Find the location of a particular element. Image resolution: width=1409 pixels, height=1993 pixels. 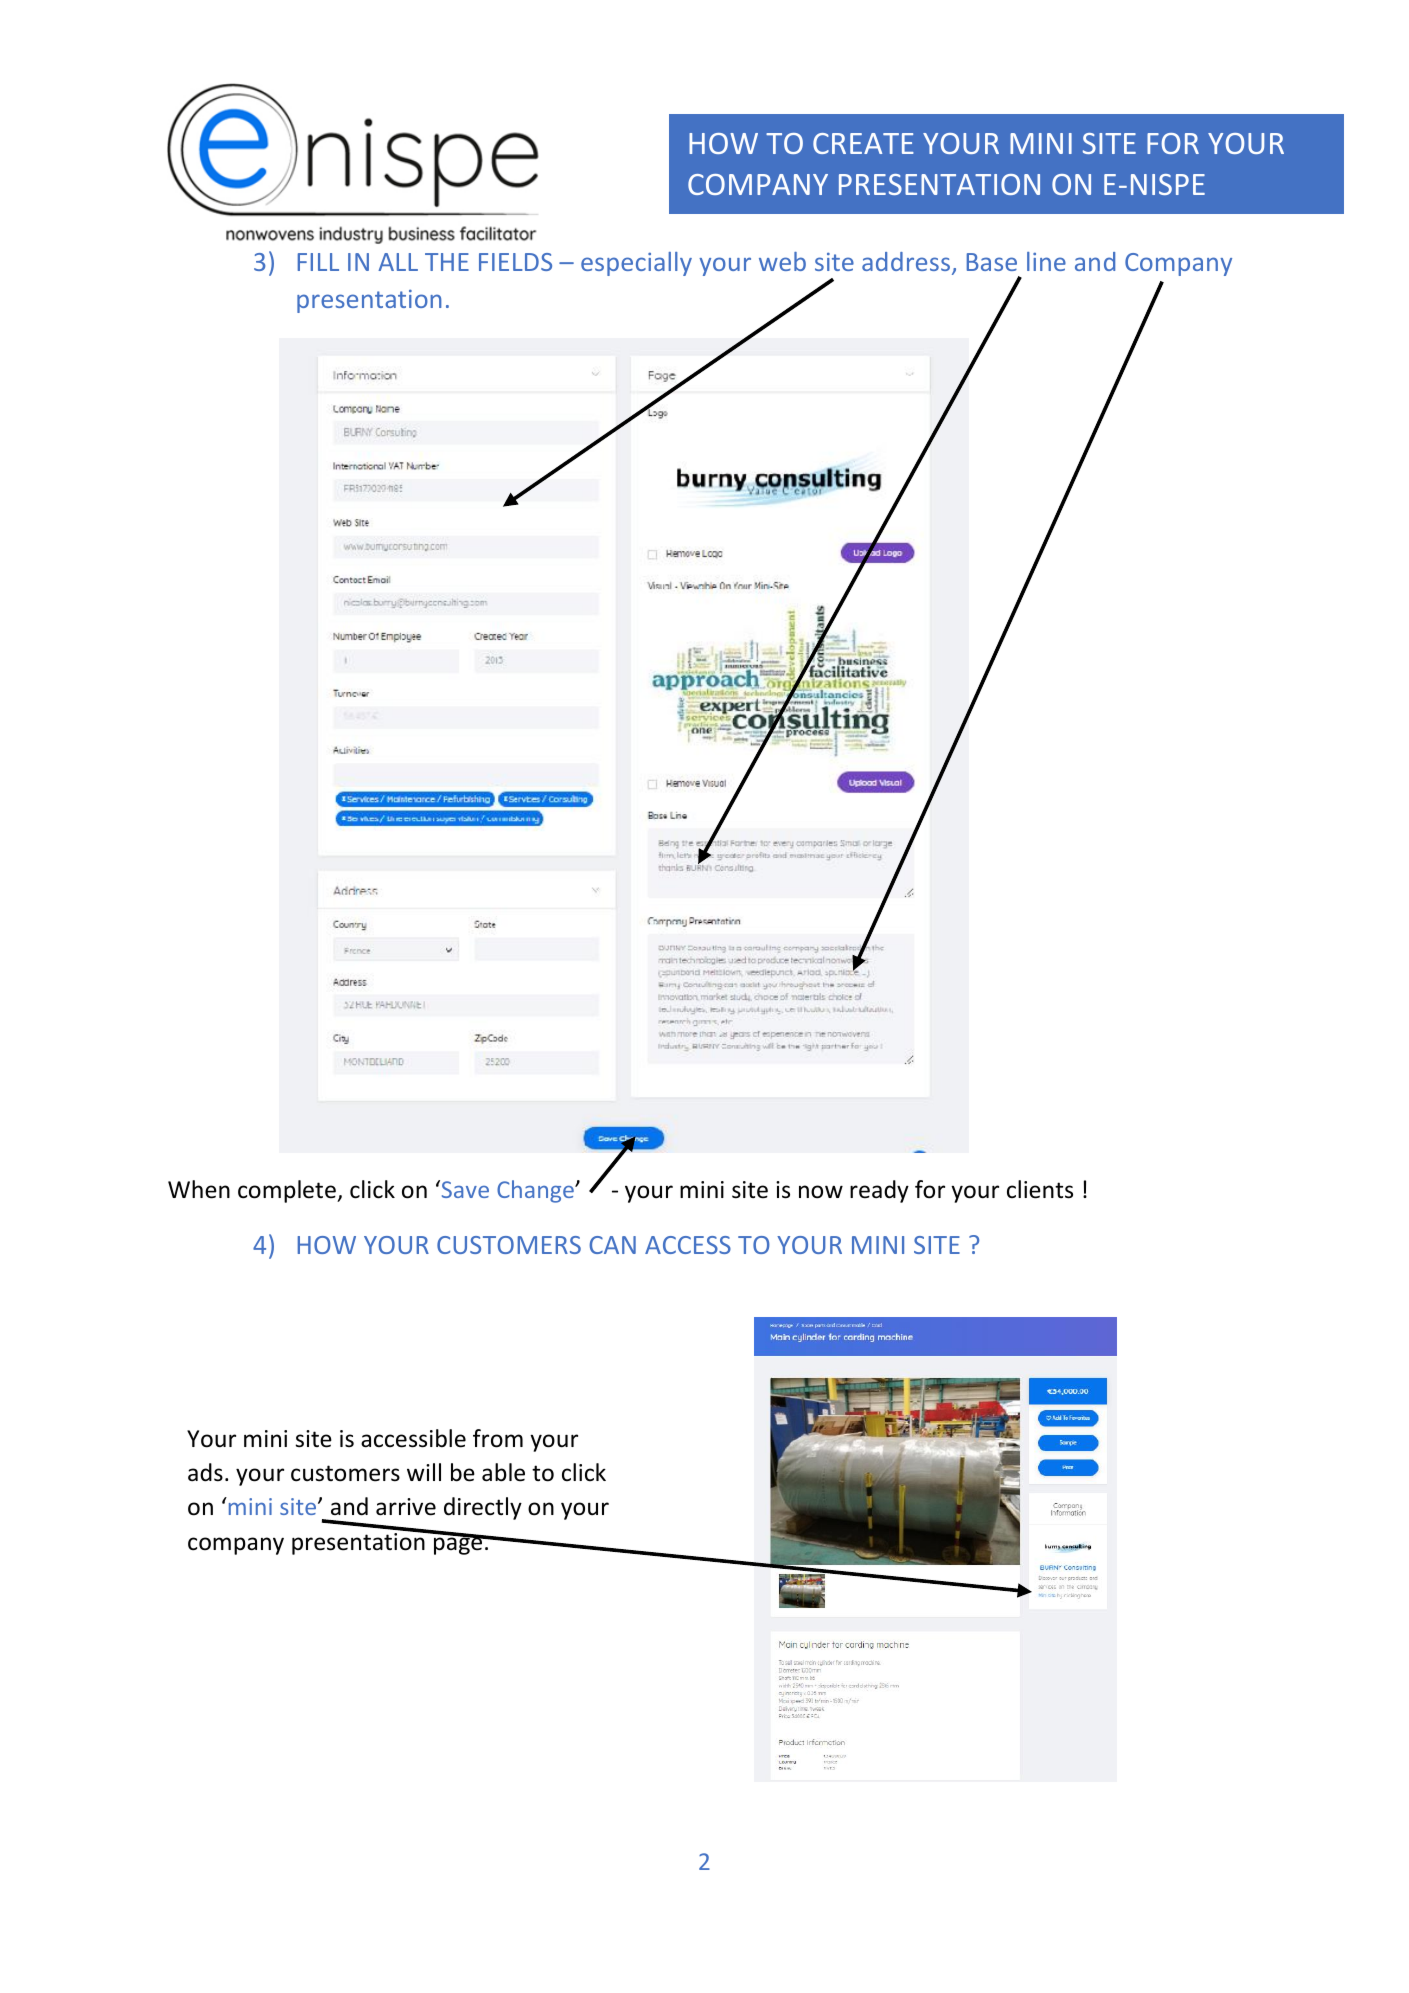

complete is located at coordinates (288, 1191).
